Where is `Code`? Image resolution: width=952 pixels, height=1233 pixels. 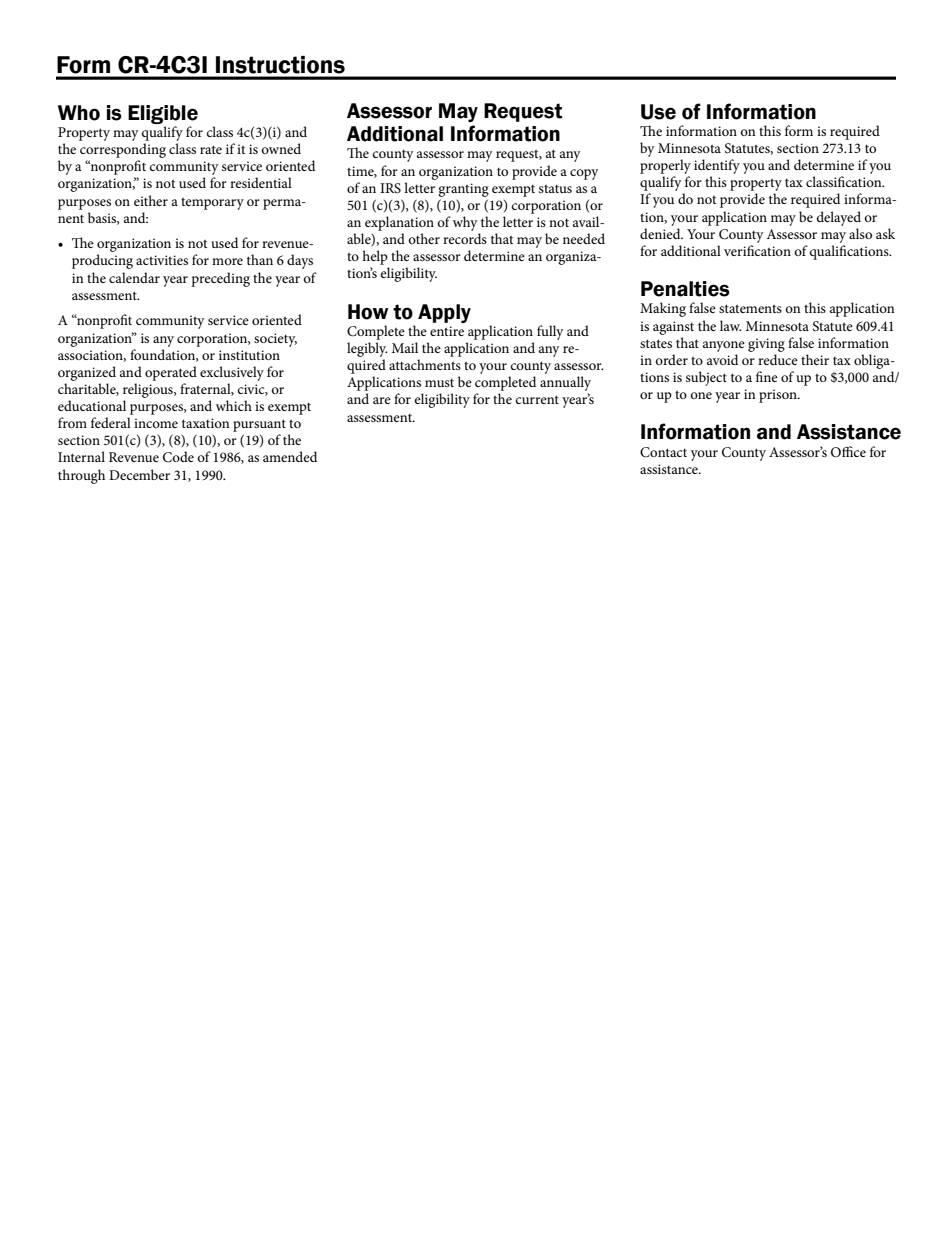 Code is located at coordinates (178, 457).
